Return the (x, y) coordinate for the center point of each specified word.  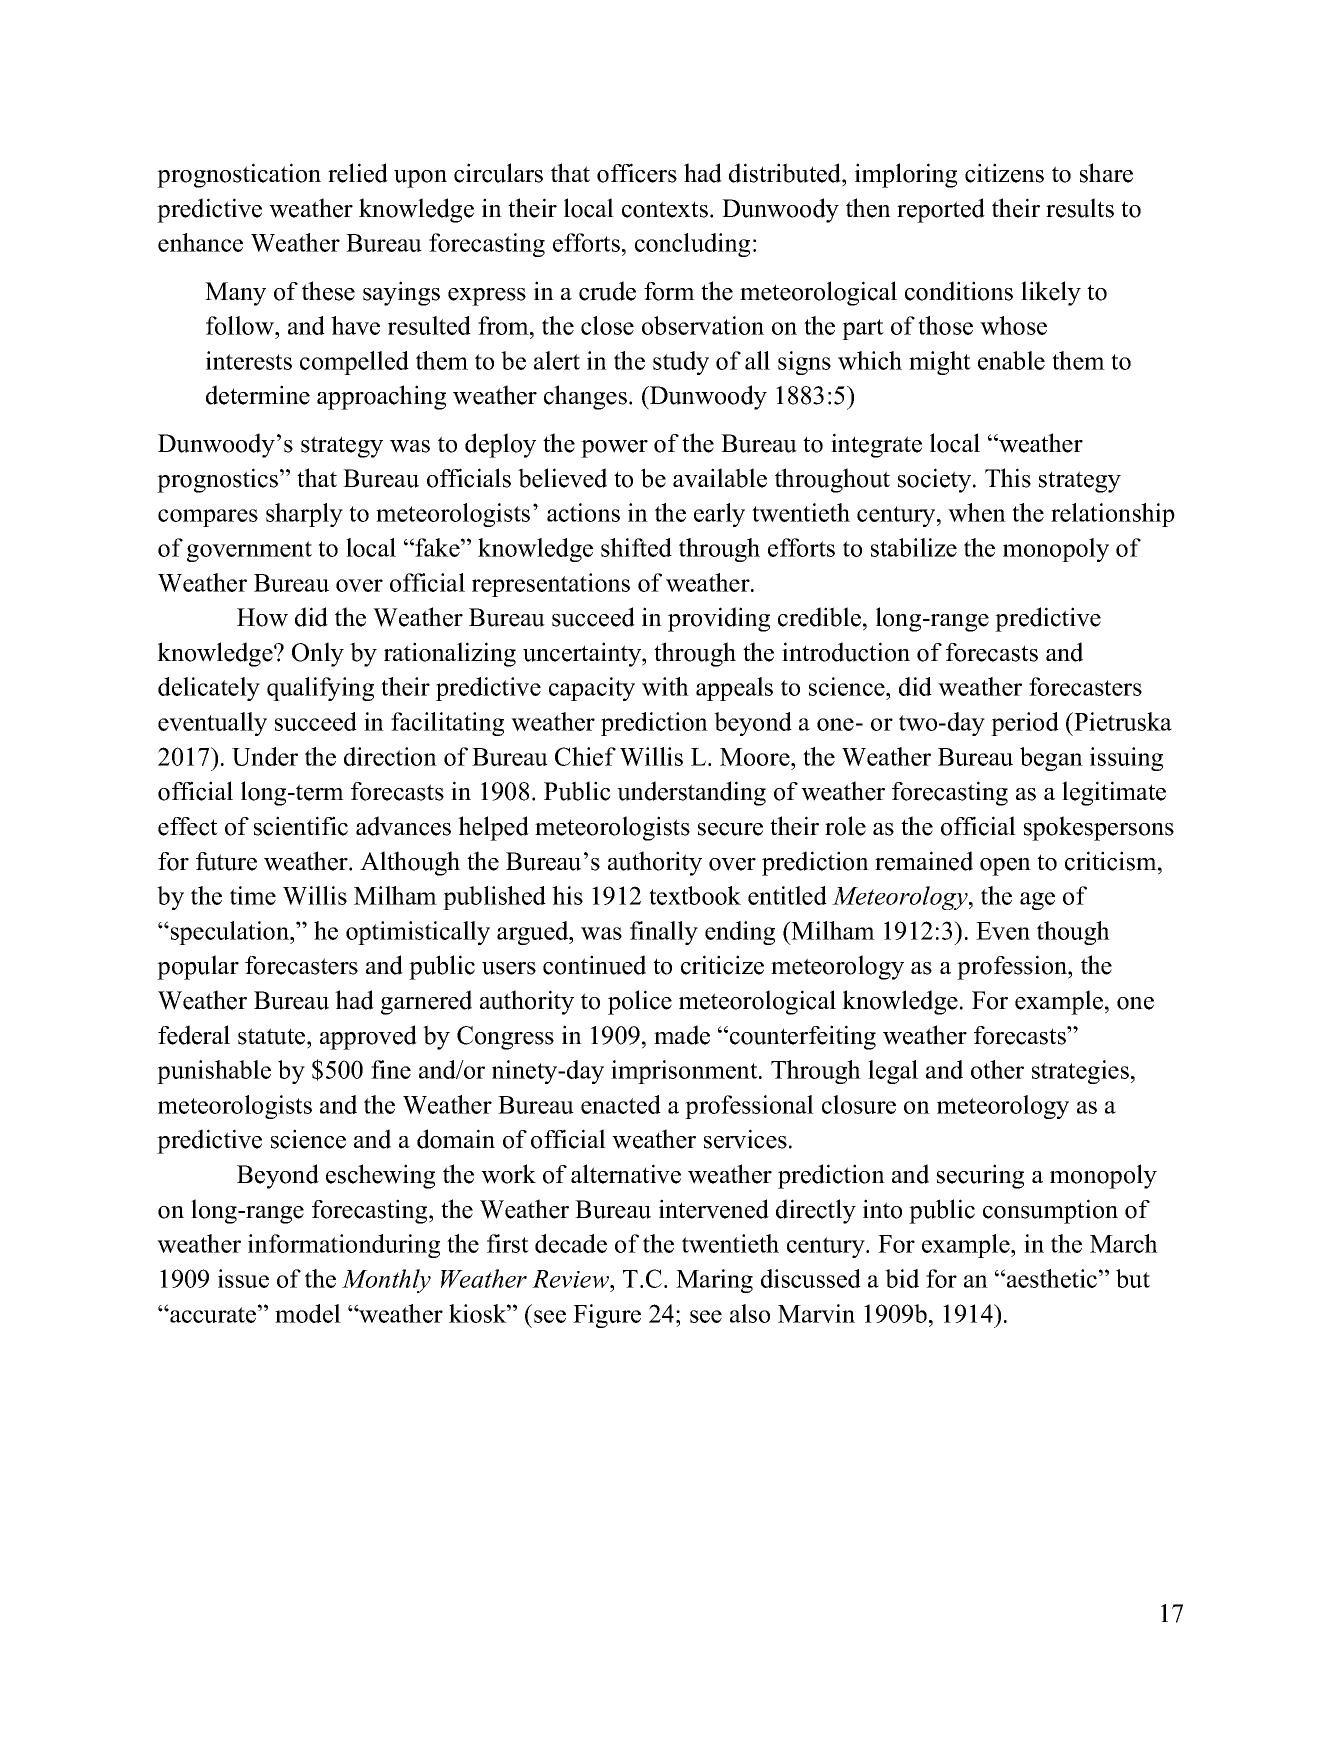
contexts (665, 209)
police (640, 1002)
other (997, 1069)
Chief (585, 756)
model (308, 1313)
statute (273, 1036)
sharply (304, 515)
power (614, 449)
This (1008, 478)
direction (390, 756)
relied (358, 173)
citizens (1004, 173)
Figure (607, 1316)
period (1025, 724)
